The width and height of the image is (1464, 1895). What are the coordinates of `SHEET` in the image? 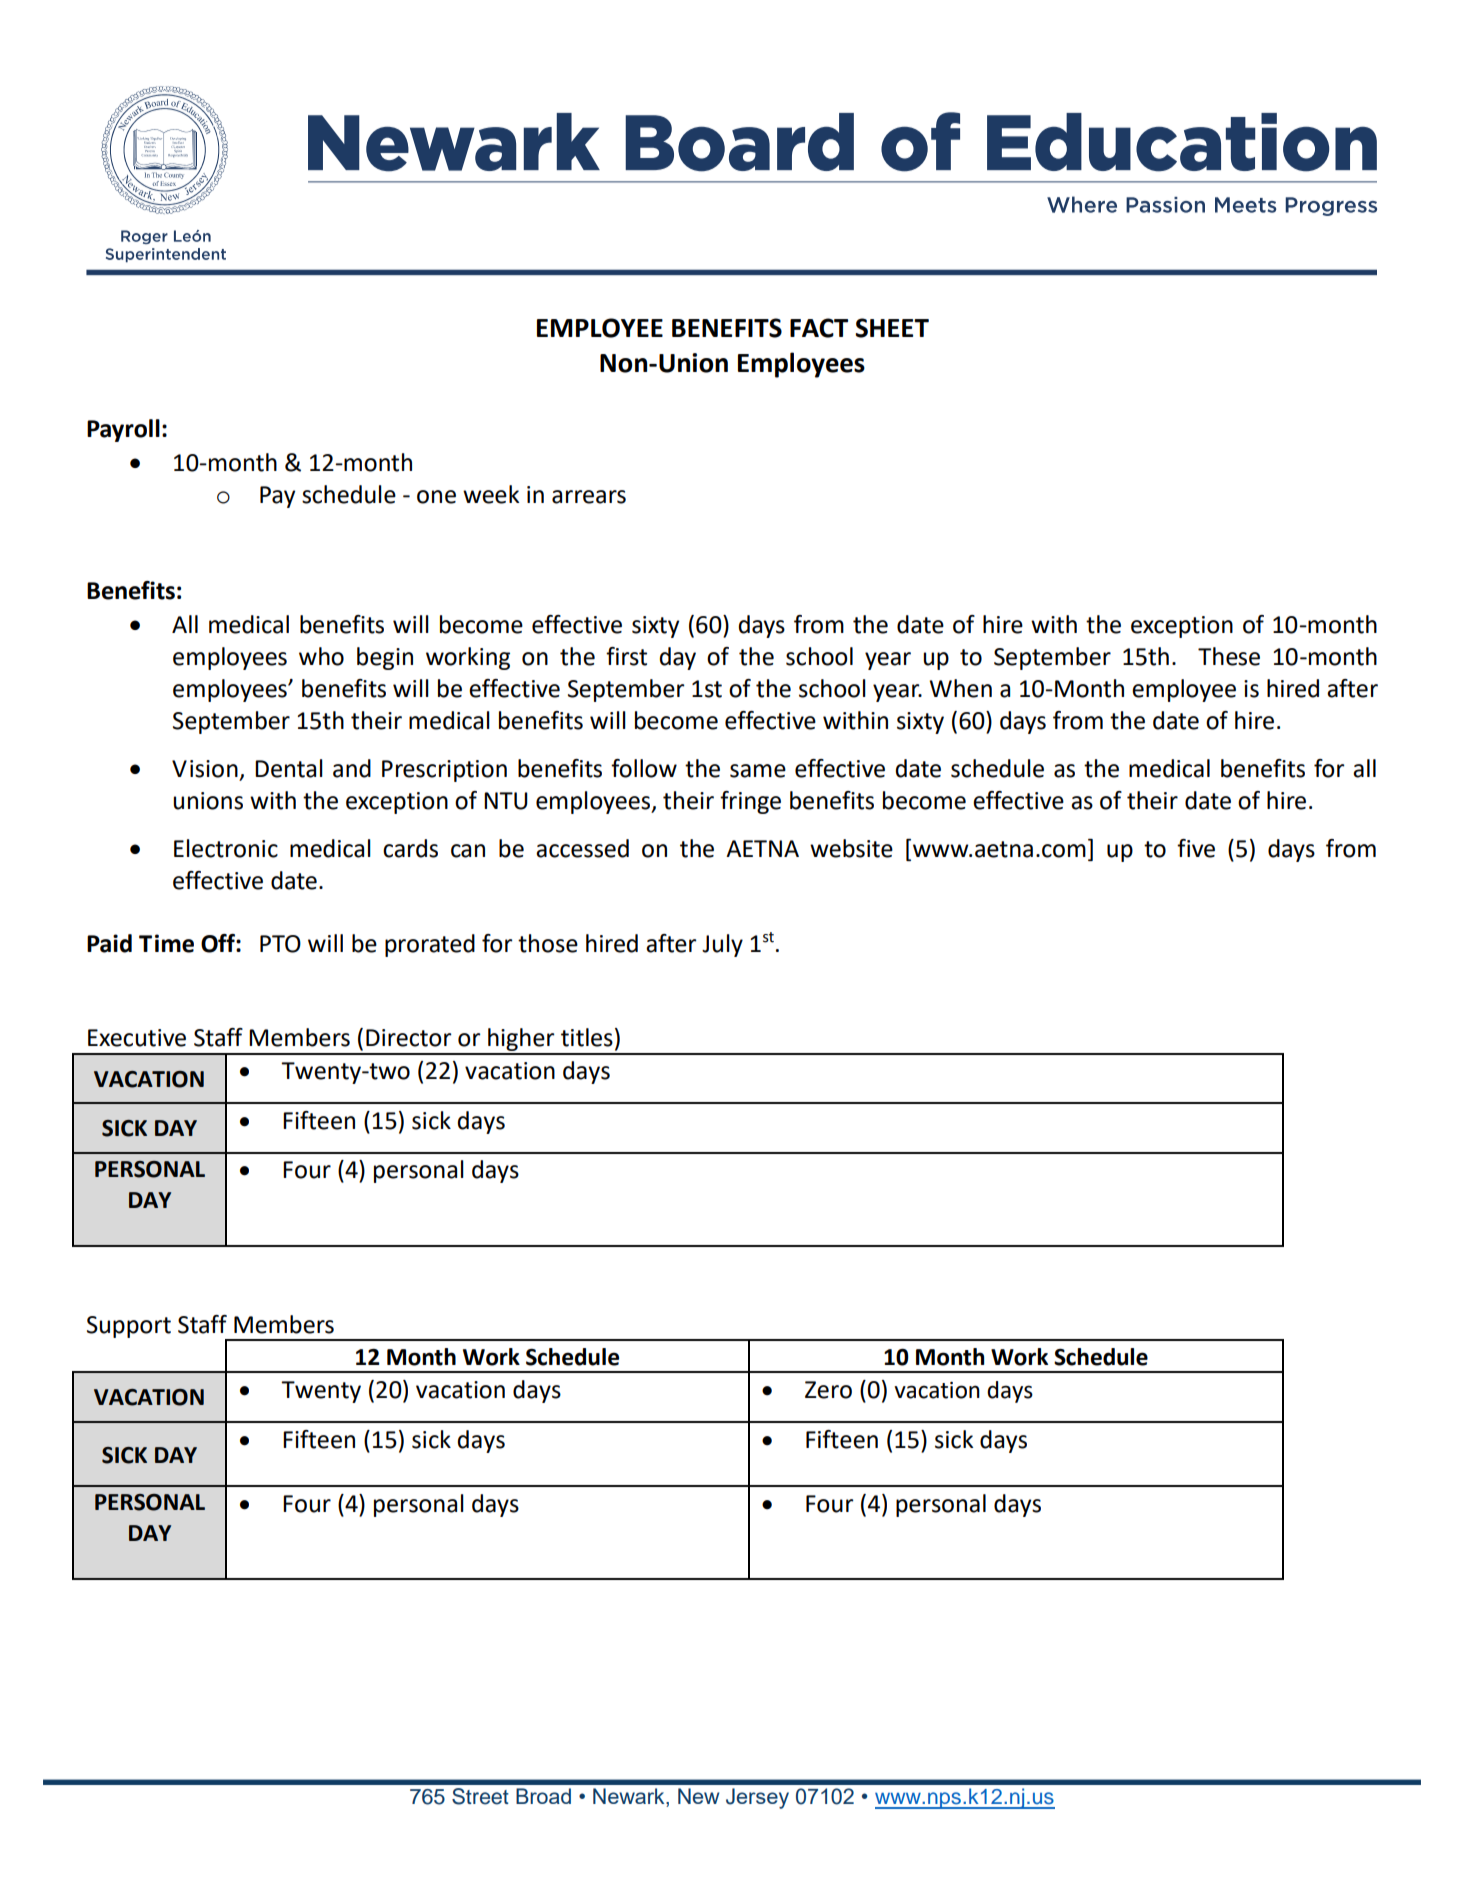 It's located at (892, 328).
